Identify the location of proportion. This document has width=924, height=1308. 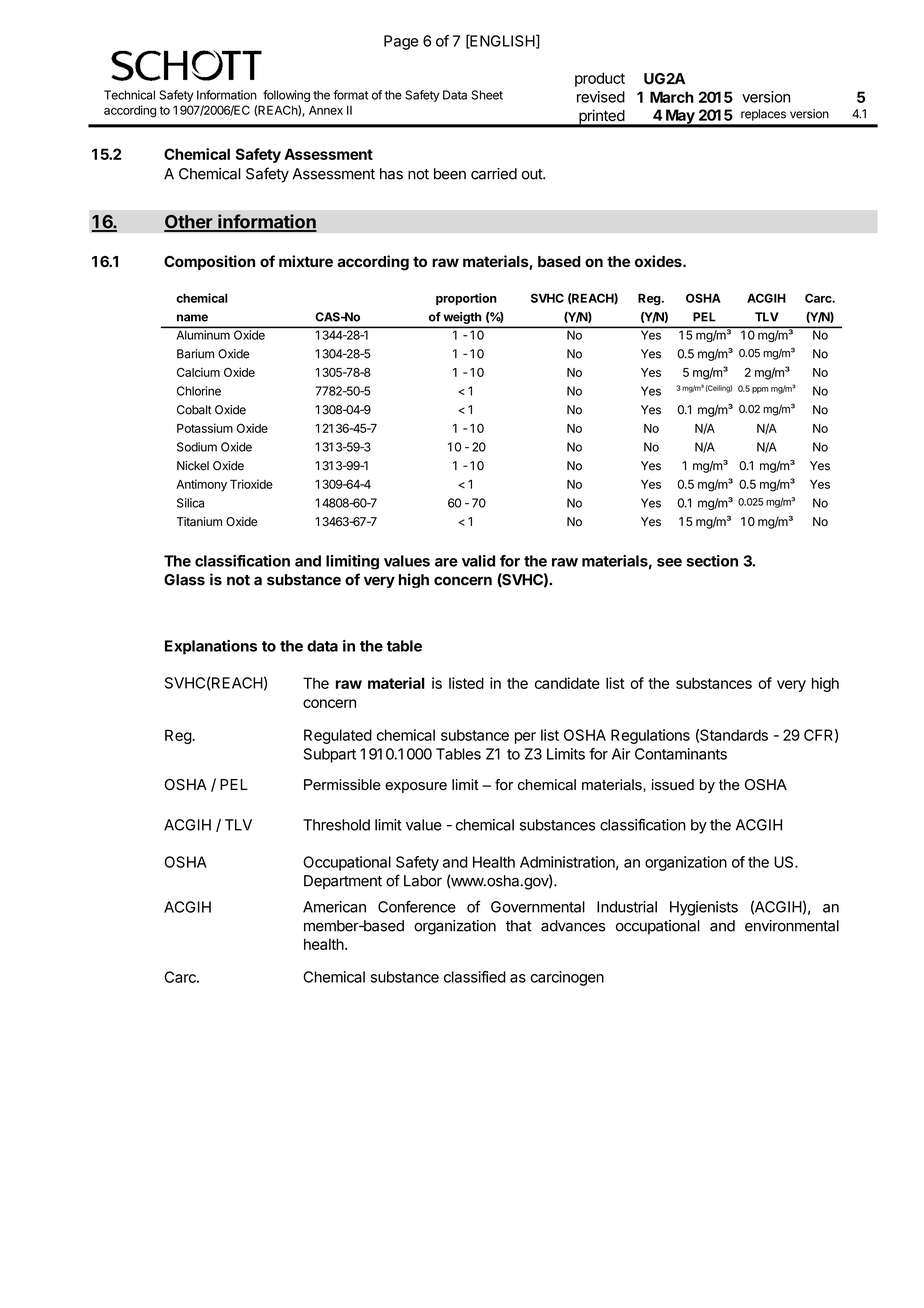
(466, 299).
